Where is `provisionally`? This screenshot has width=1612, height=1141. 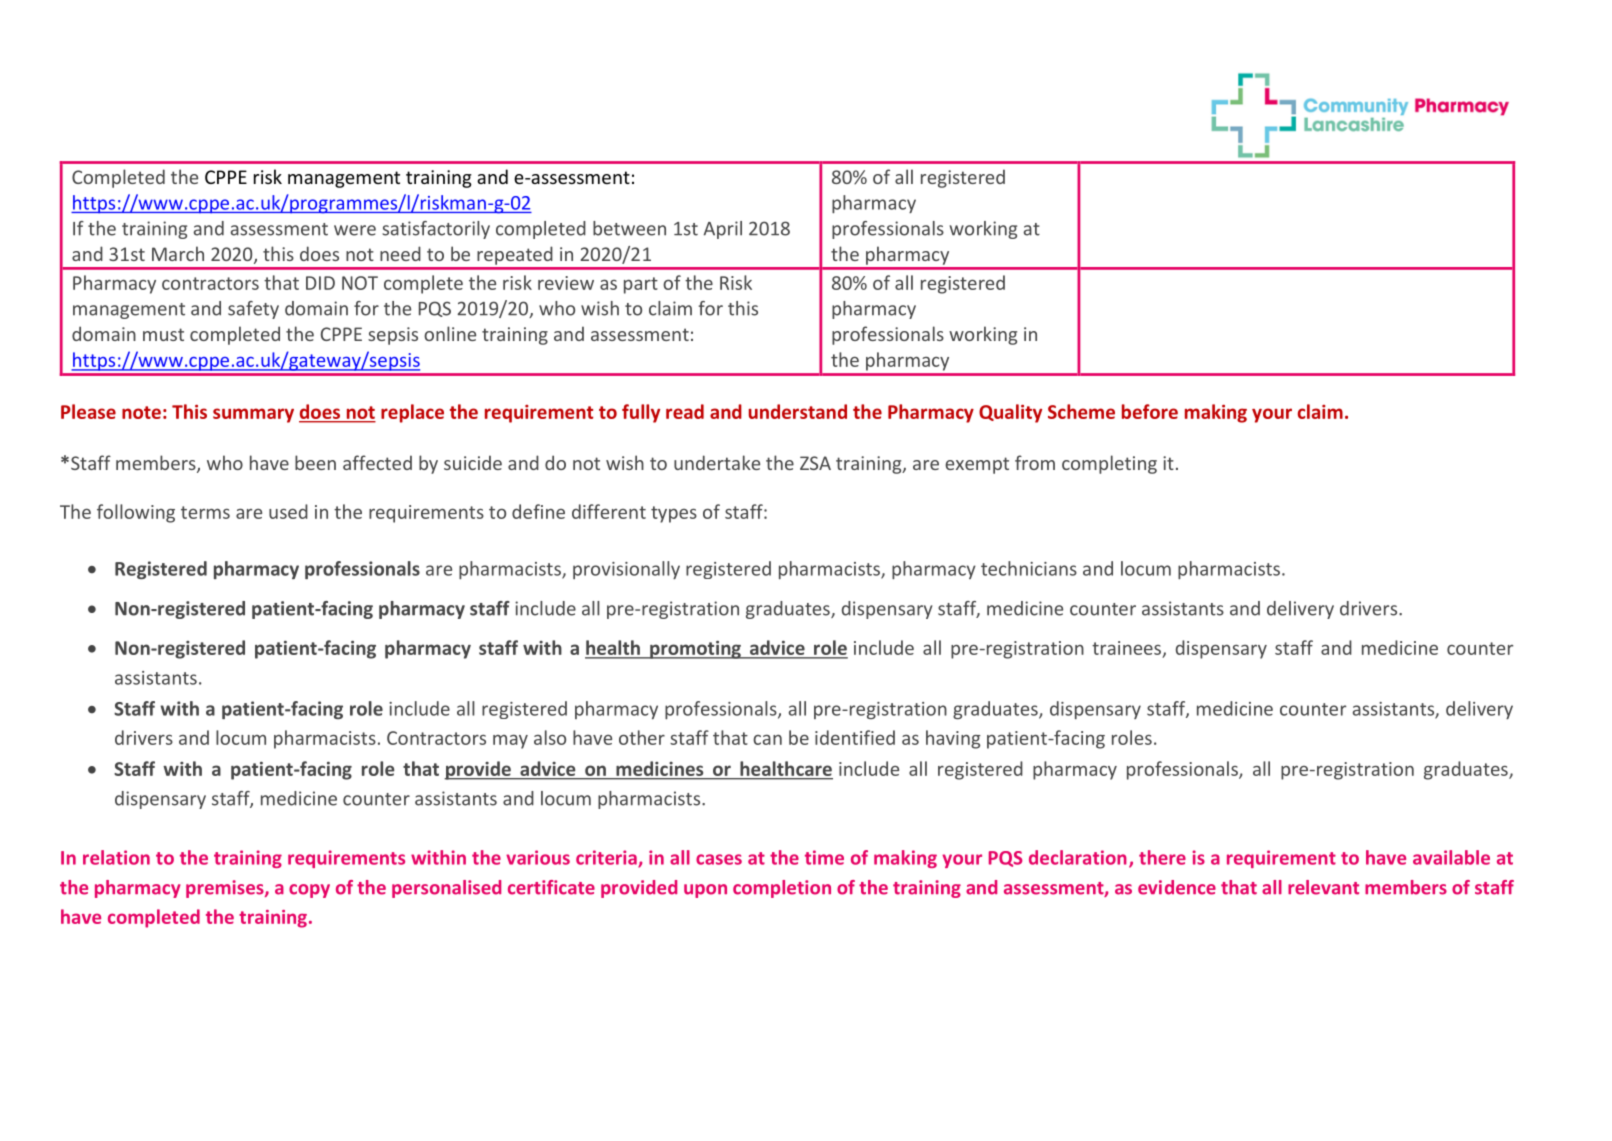 provisionally is located at coordinates (626, 570).
